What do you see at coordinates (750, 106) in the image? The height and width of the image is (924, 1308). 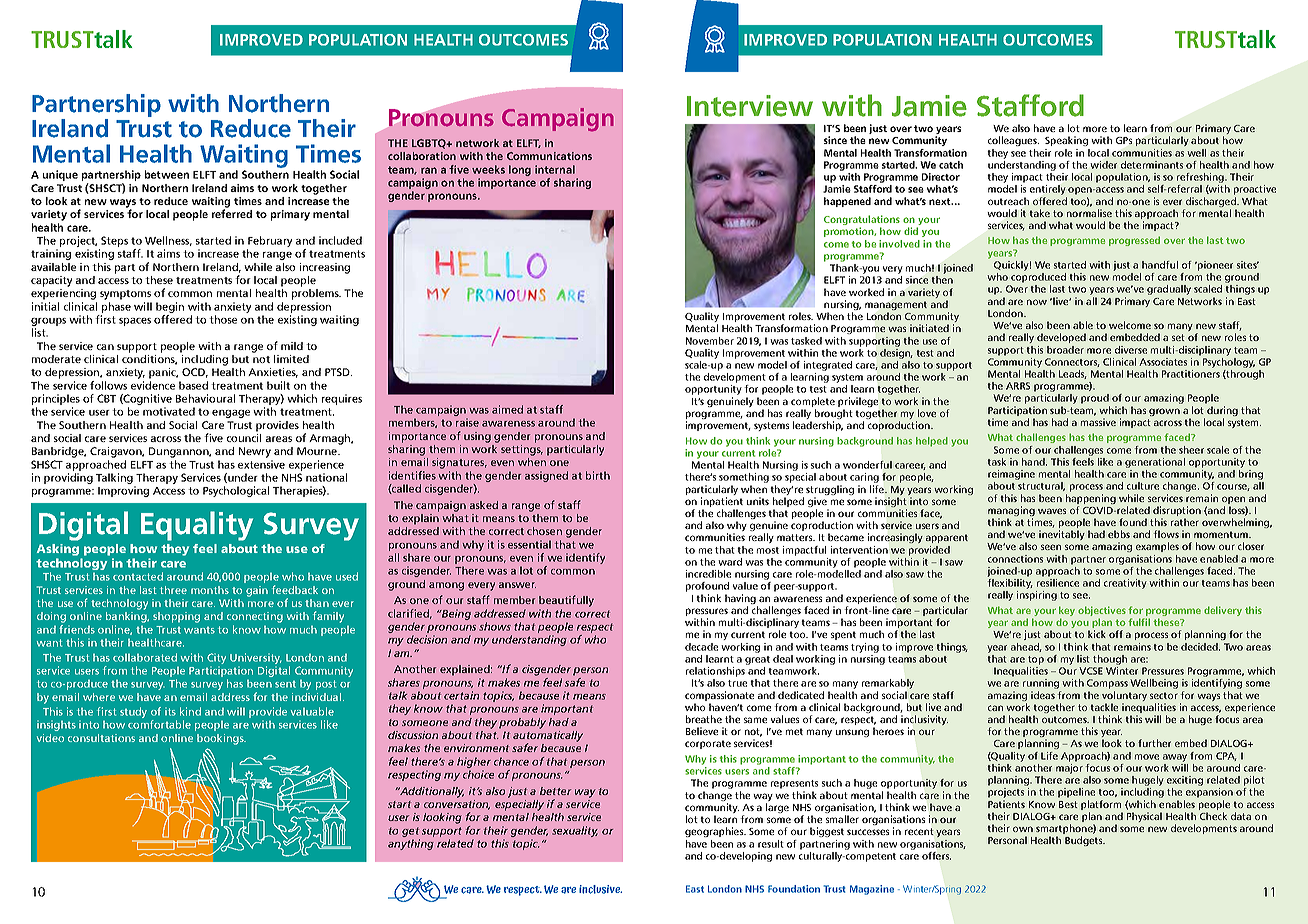 I see `Interview` at bounding box center [750, 106].
